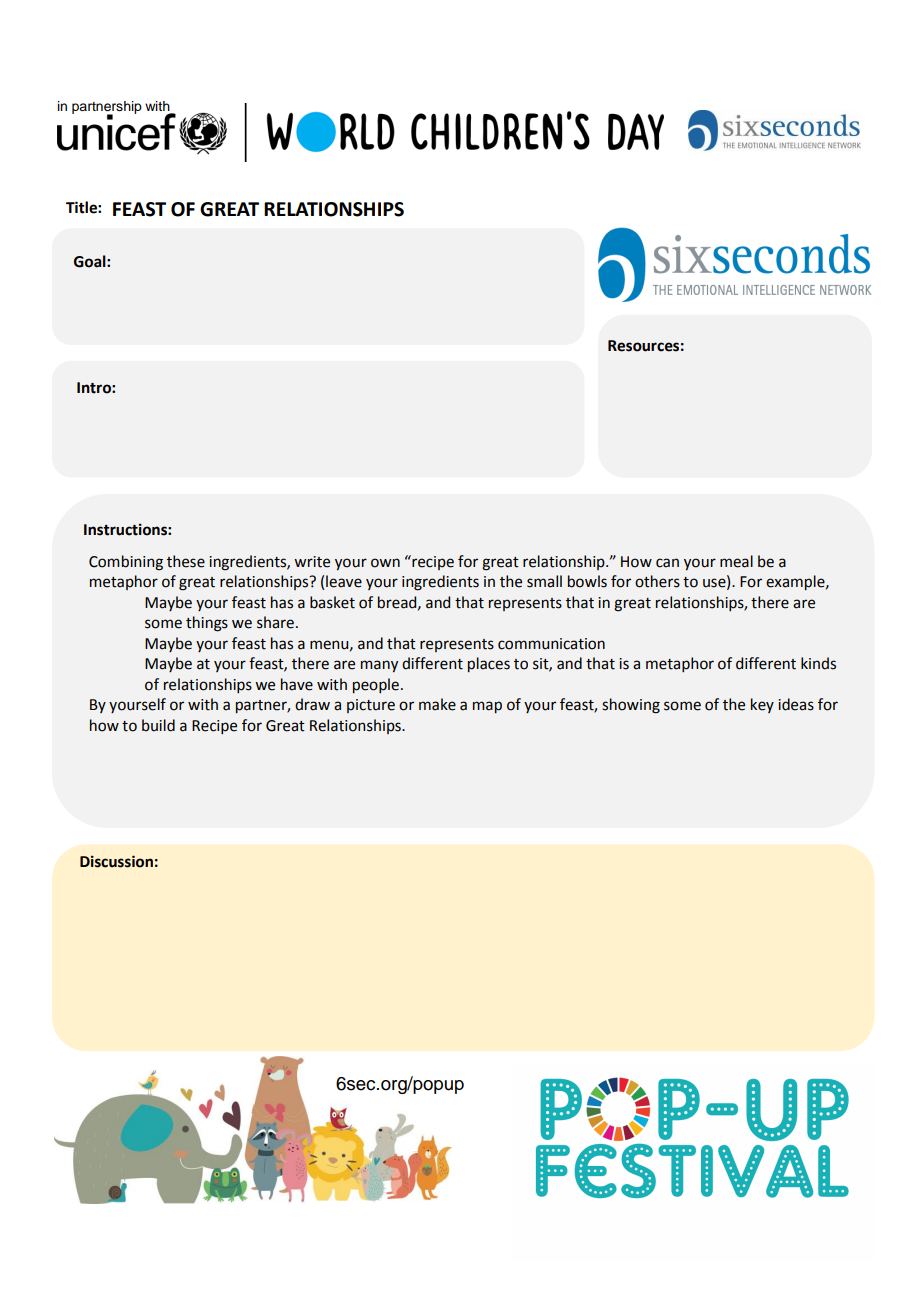  What do you see at coordinates (158, 725) in the screenshot?
I see `build` at bounding box center [158, 725].
